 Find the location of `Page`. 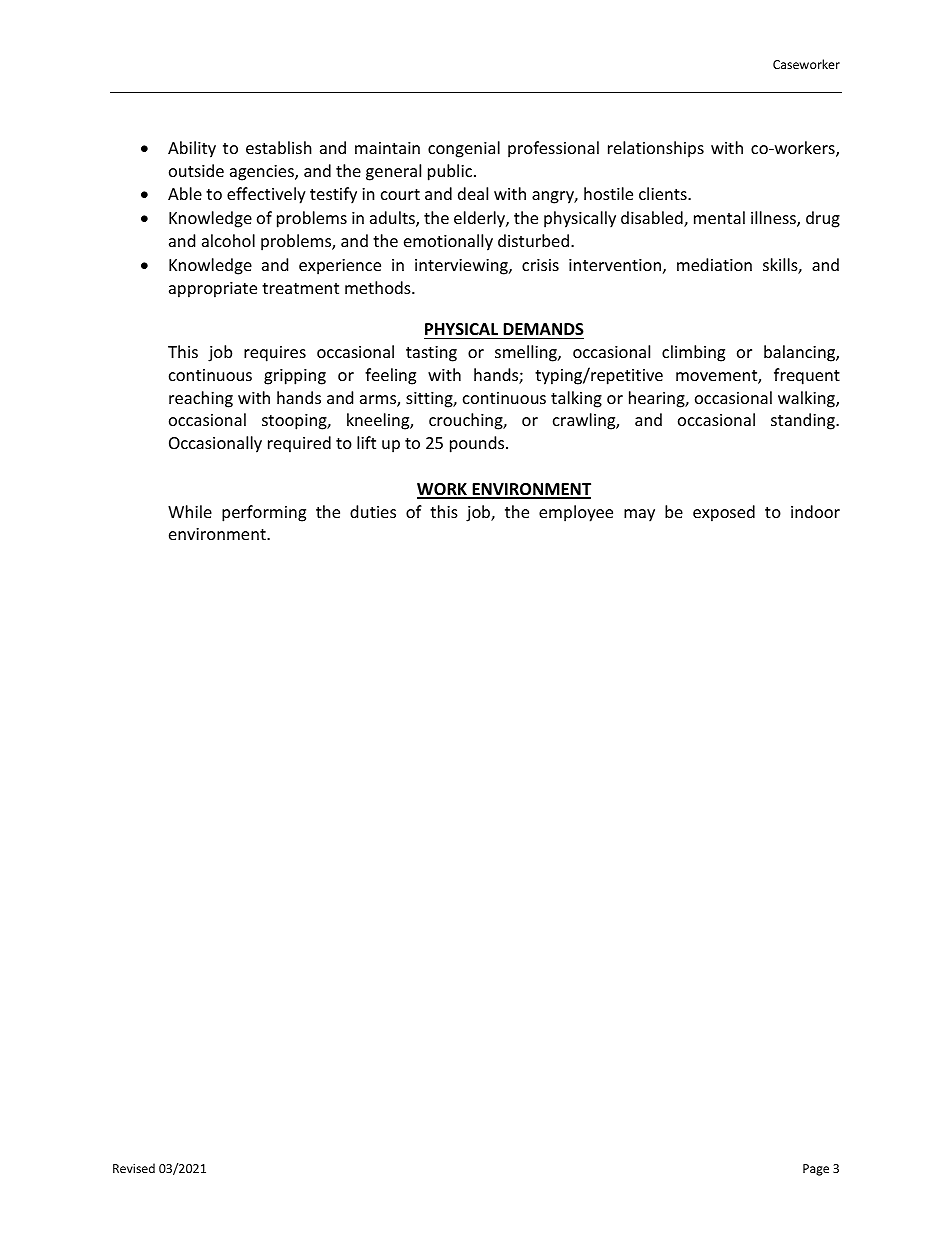

Page is located at coordinates (816, 1170).
